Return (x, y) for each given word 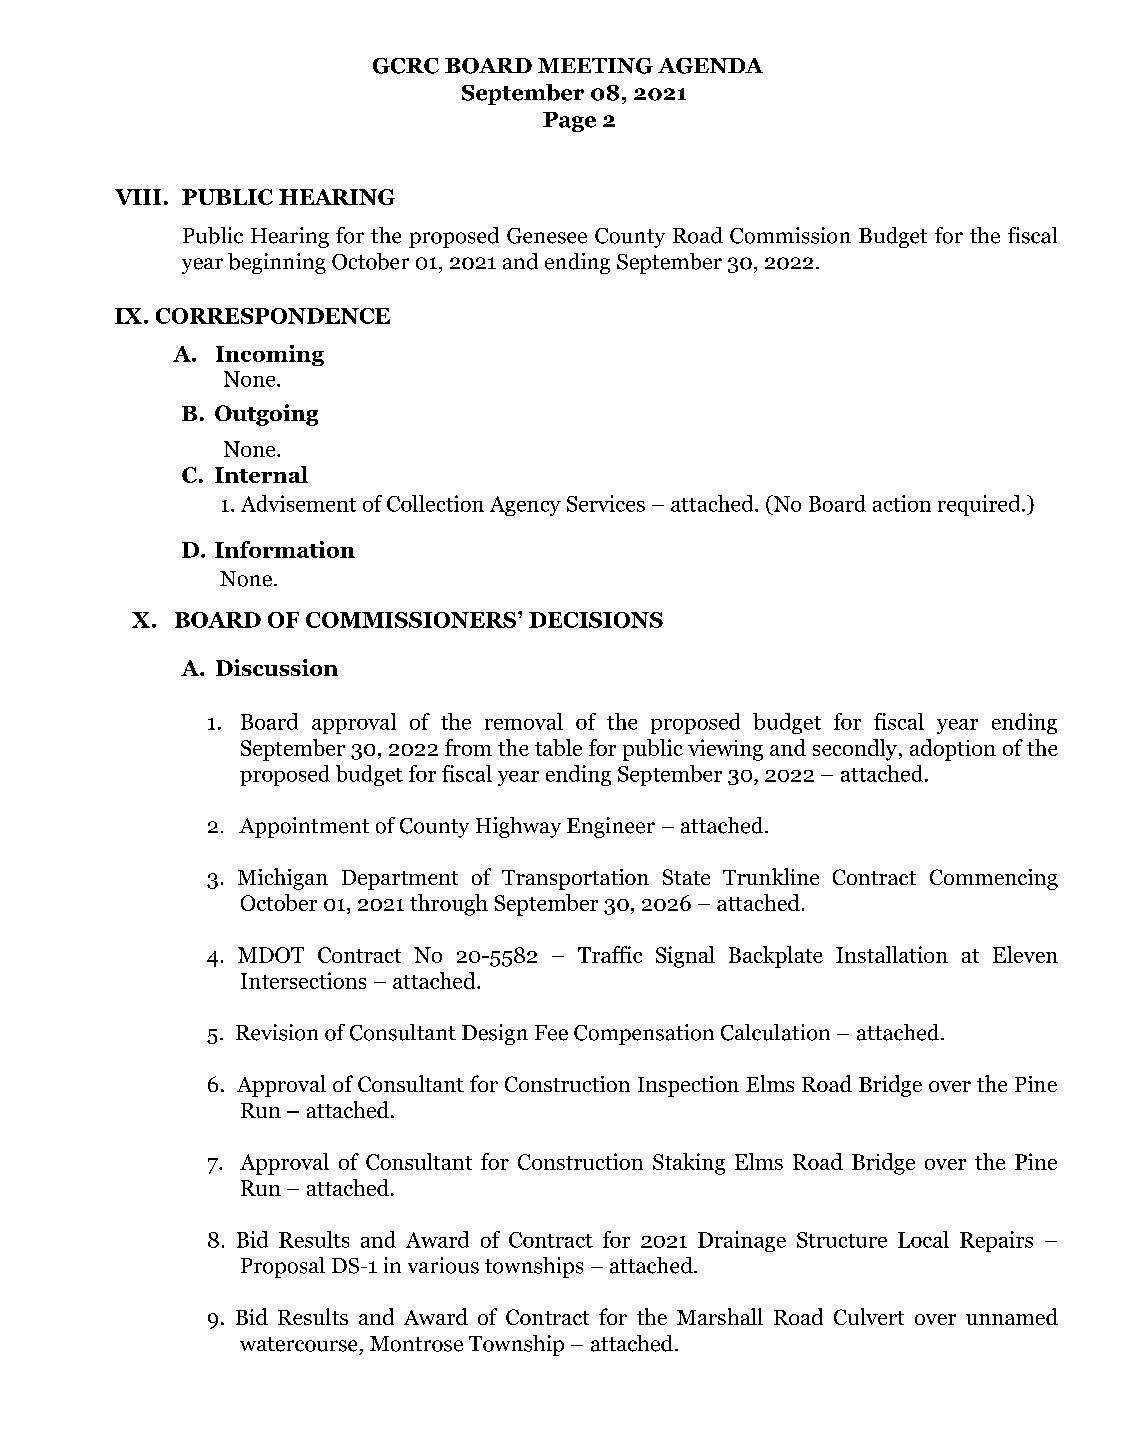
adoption (953, 750)
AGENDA (710, 66)
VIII (138, 197)
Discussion (277, 667)
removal (524, 721)
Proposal (283, 1267)
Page (569, 122)
